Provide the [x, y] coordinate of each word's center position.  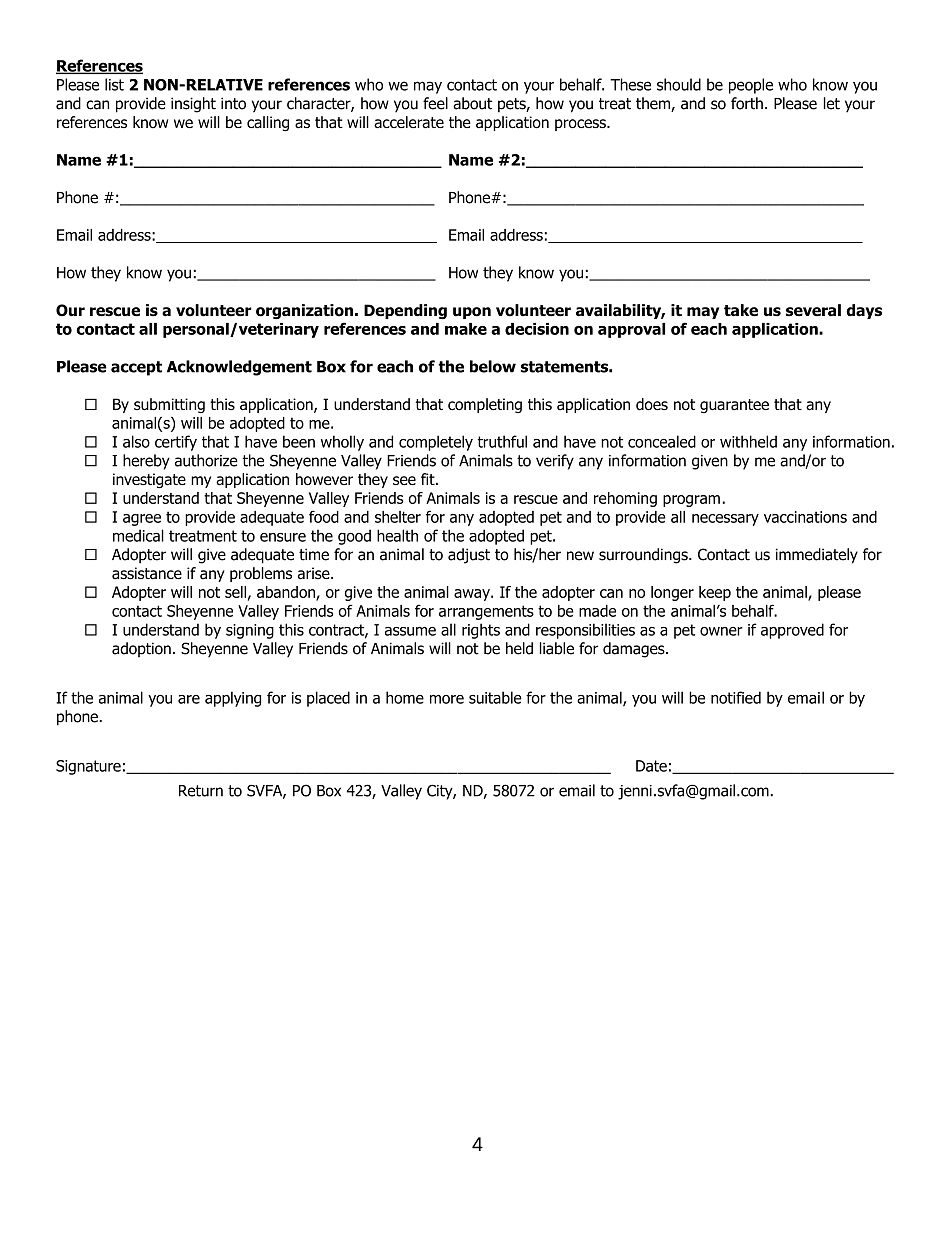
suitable [495, 697]
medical [138, 535]
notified [736, 697]
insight [193, 105]
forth [747, 103]
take [741, 310]
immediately [817, 556]
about [472, 103]
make [466, 329]
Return [201, 791]
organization [304, 311]
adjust [469, 556]
